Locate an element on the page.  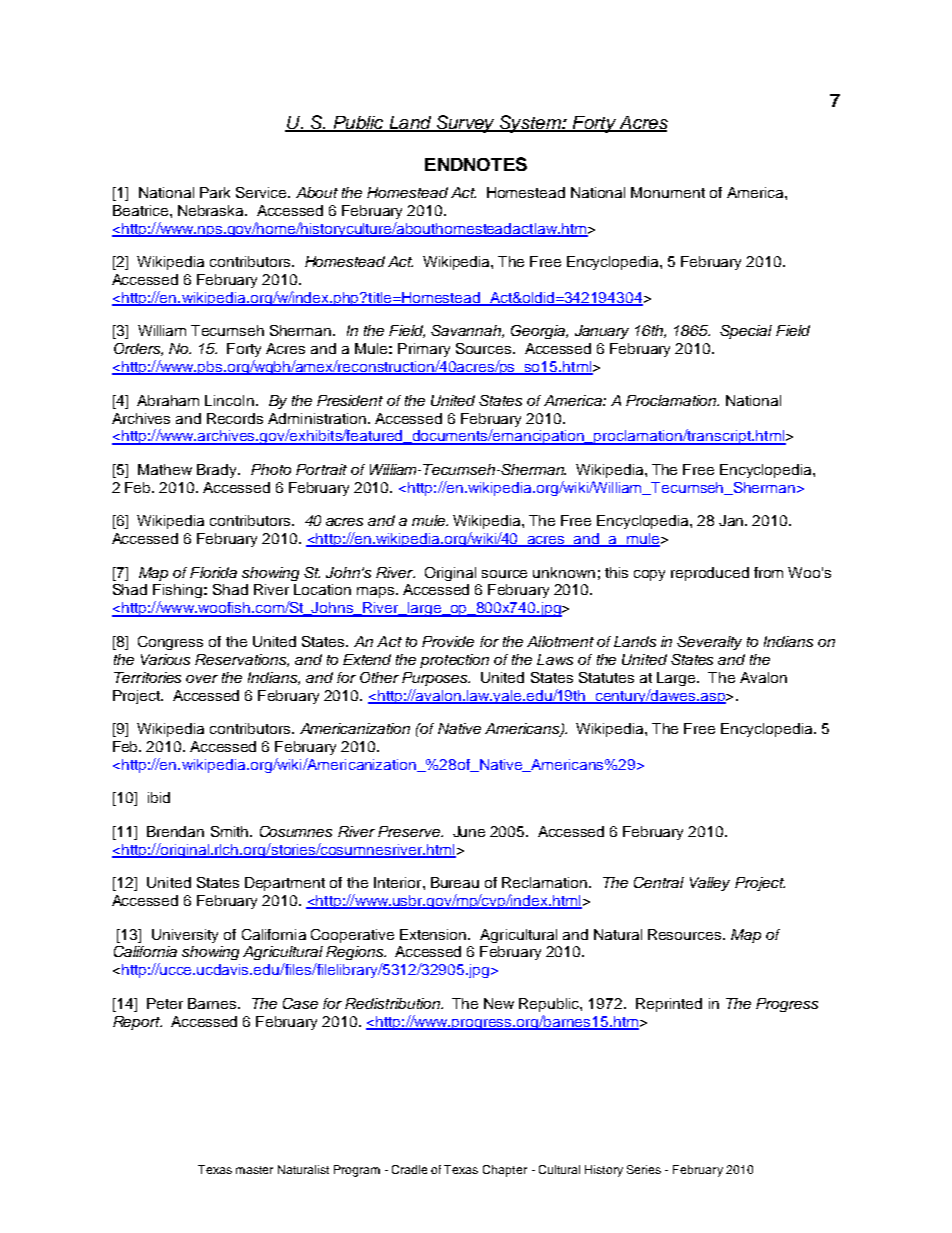
ENDNOTES is located at coordinates (476, 164).
